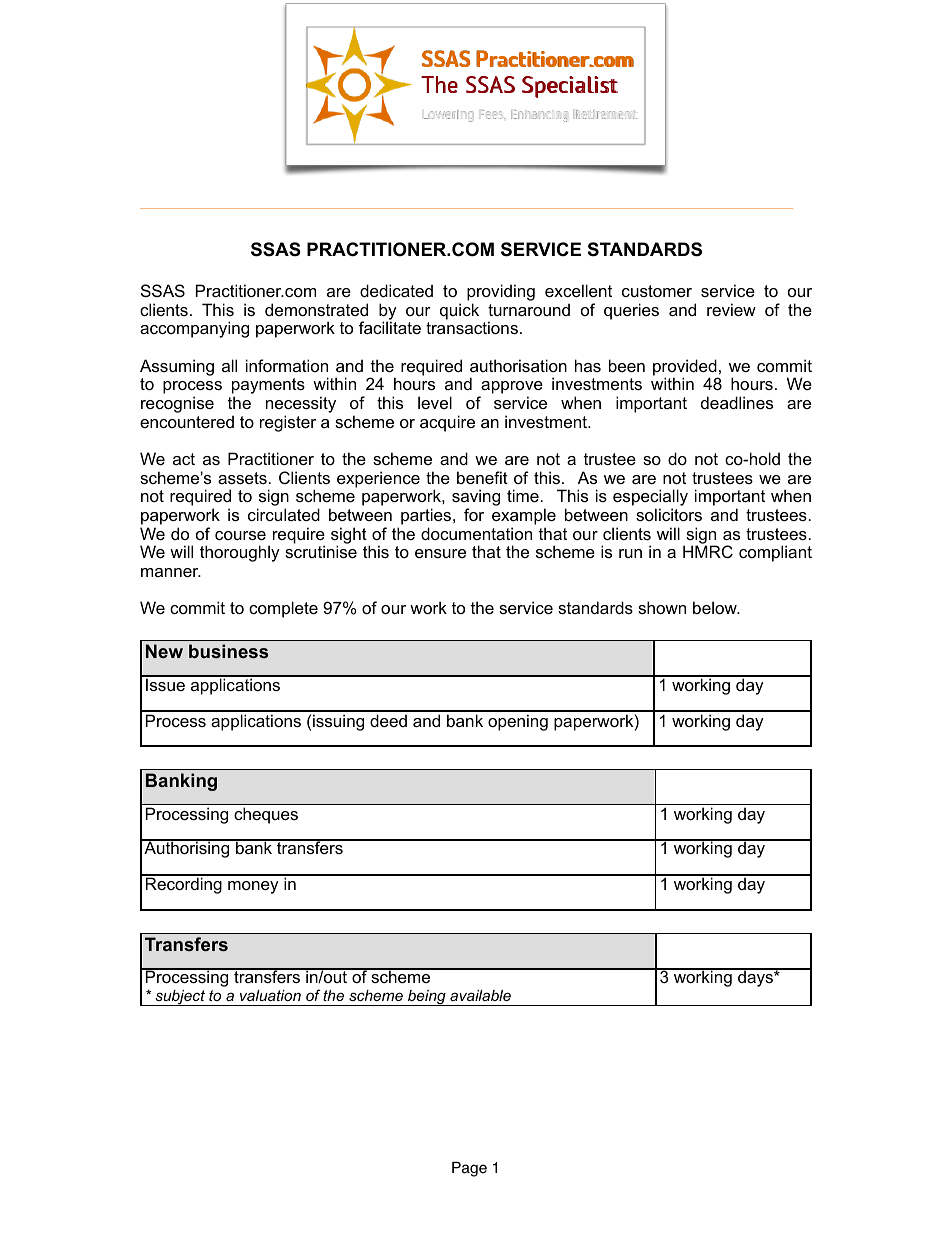  What do you see at coordinates (731, 309) in the page?
I see `review` at bounding box center [731, 309].
